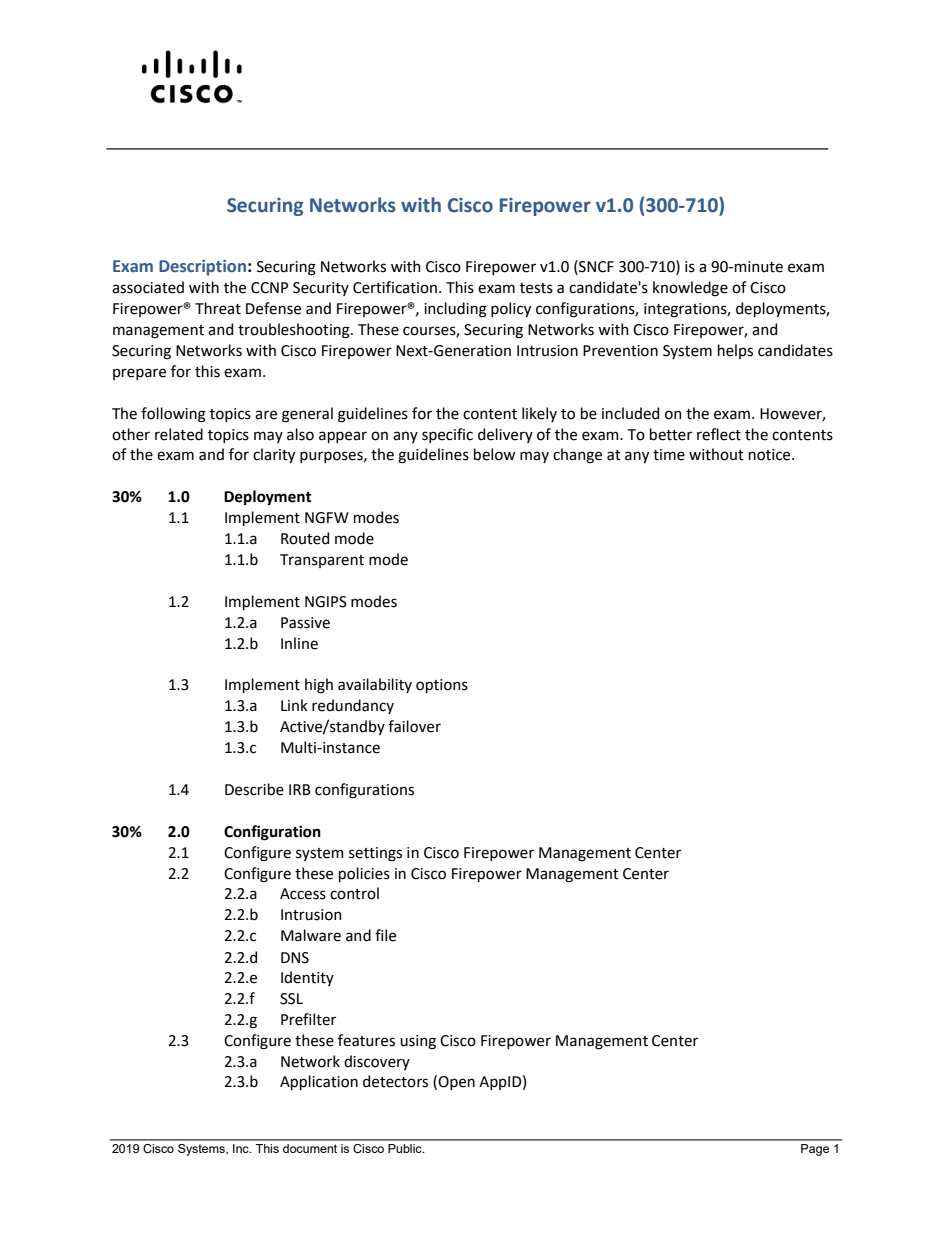  I want to click on failover, so click(414, 726).
